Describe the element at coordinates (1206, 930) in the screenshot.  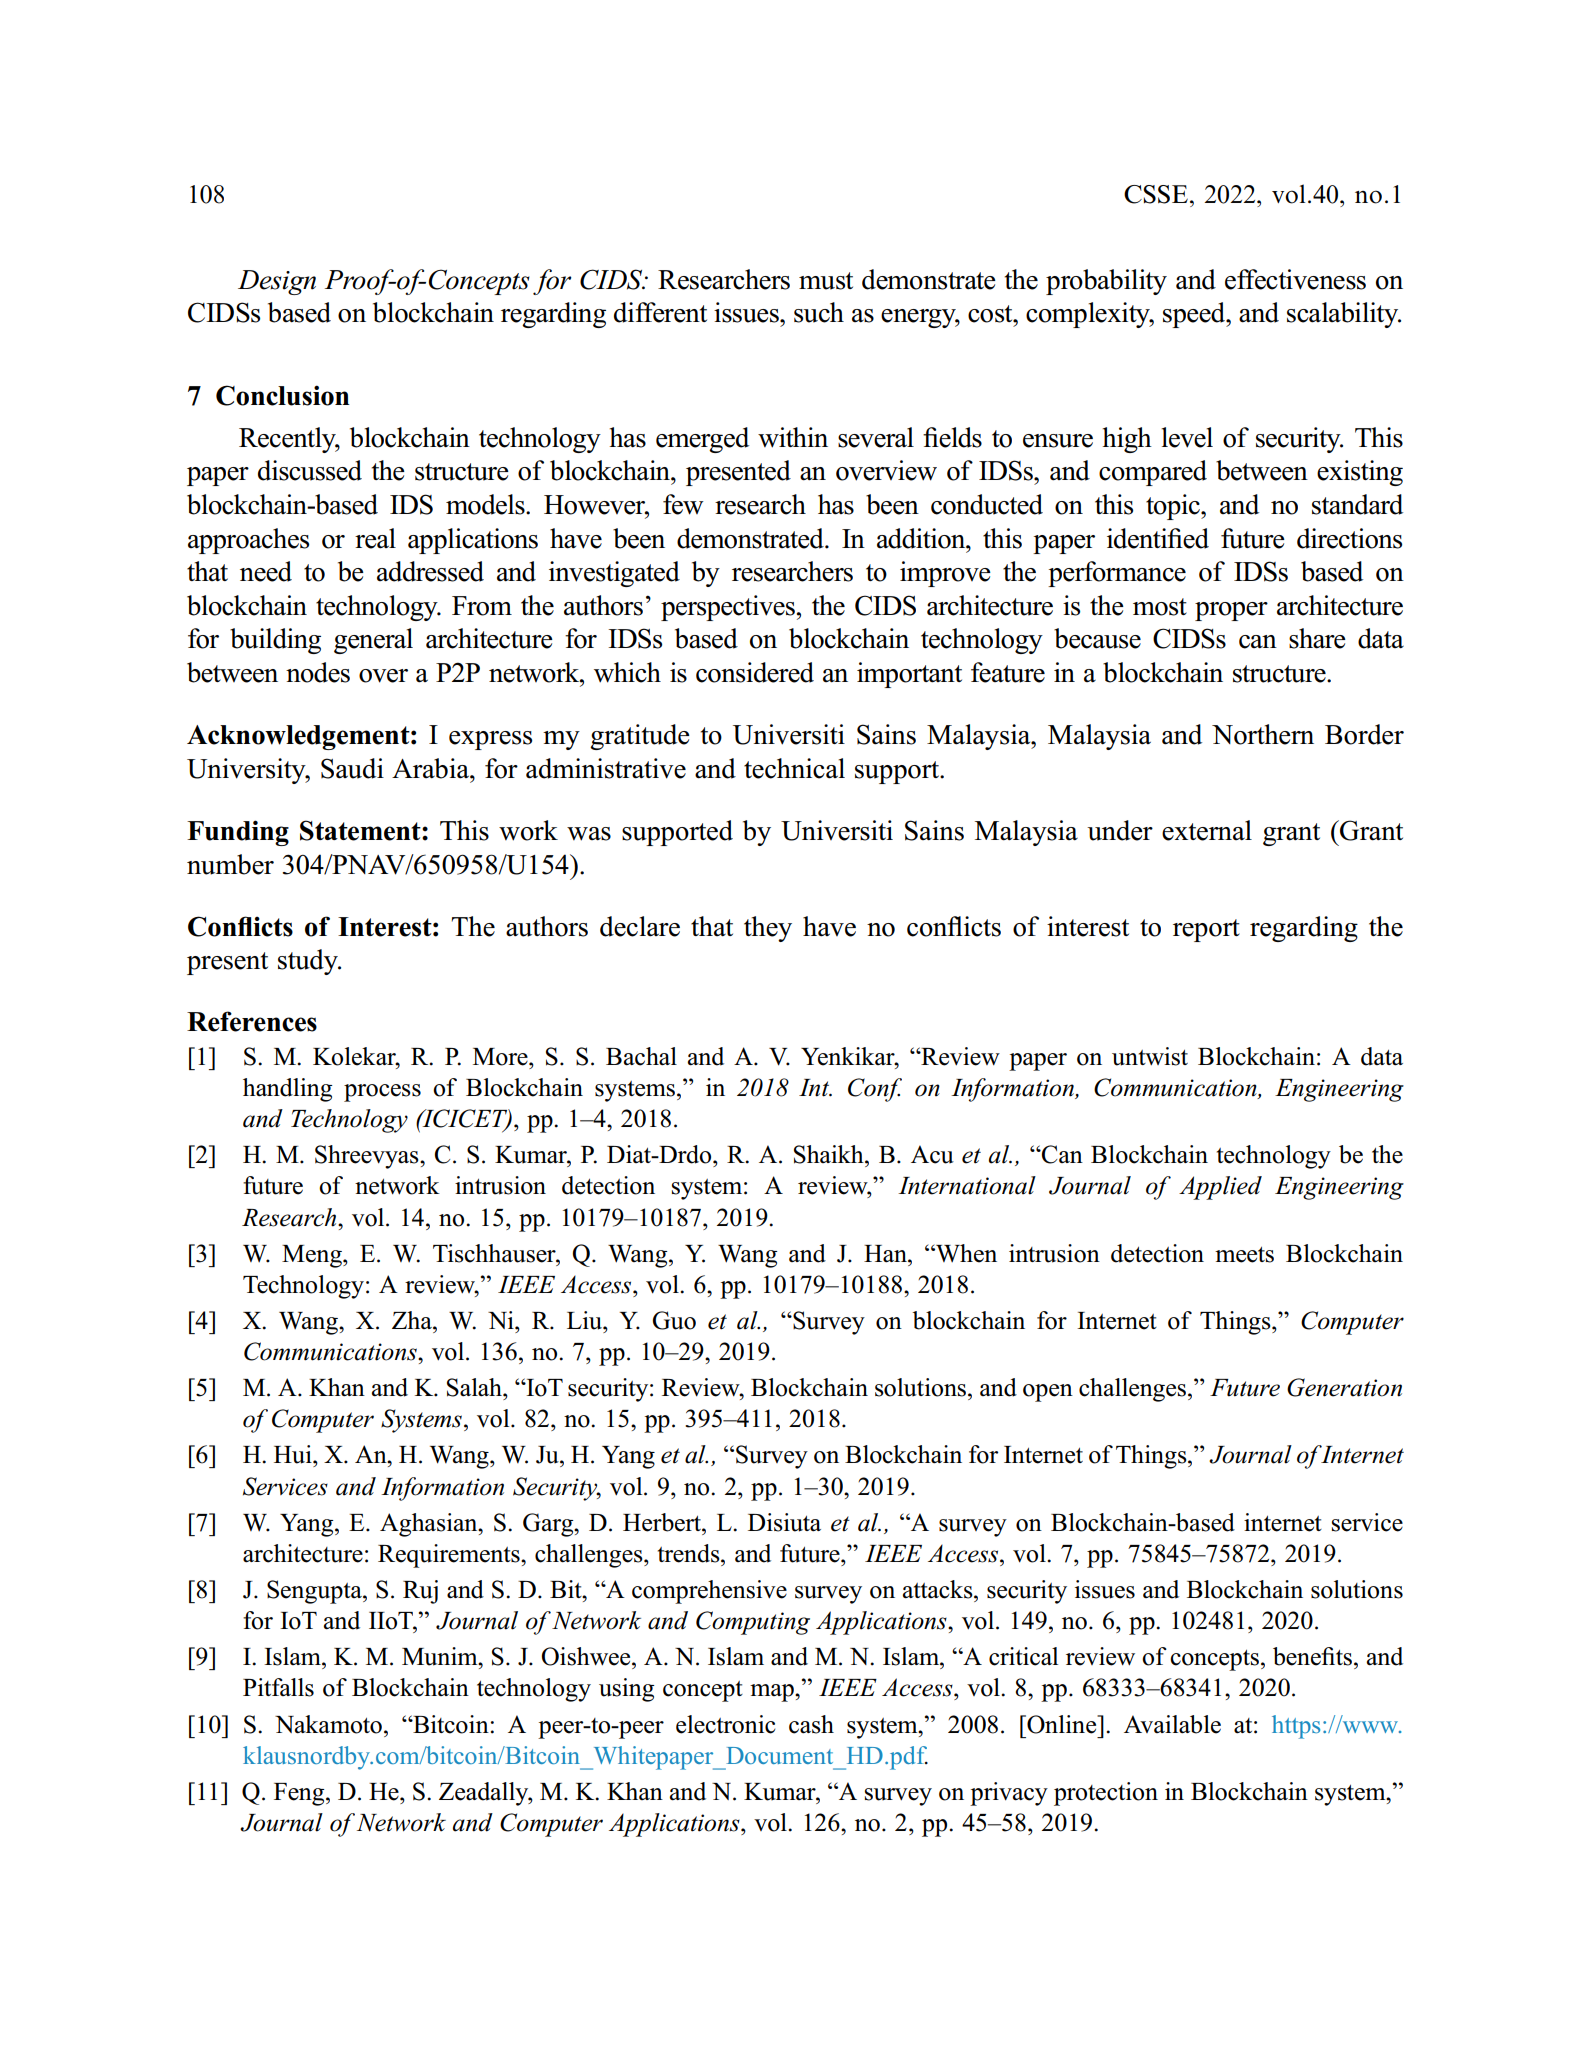
I see `report` at that location.
